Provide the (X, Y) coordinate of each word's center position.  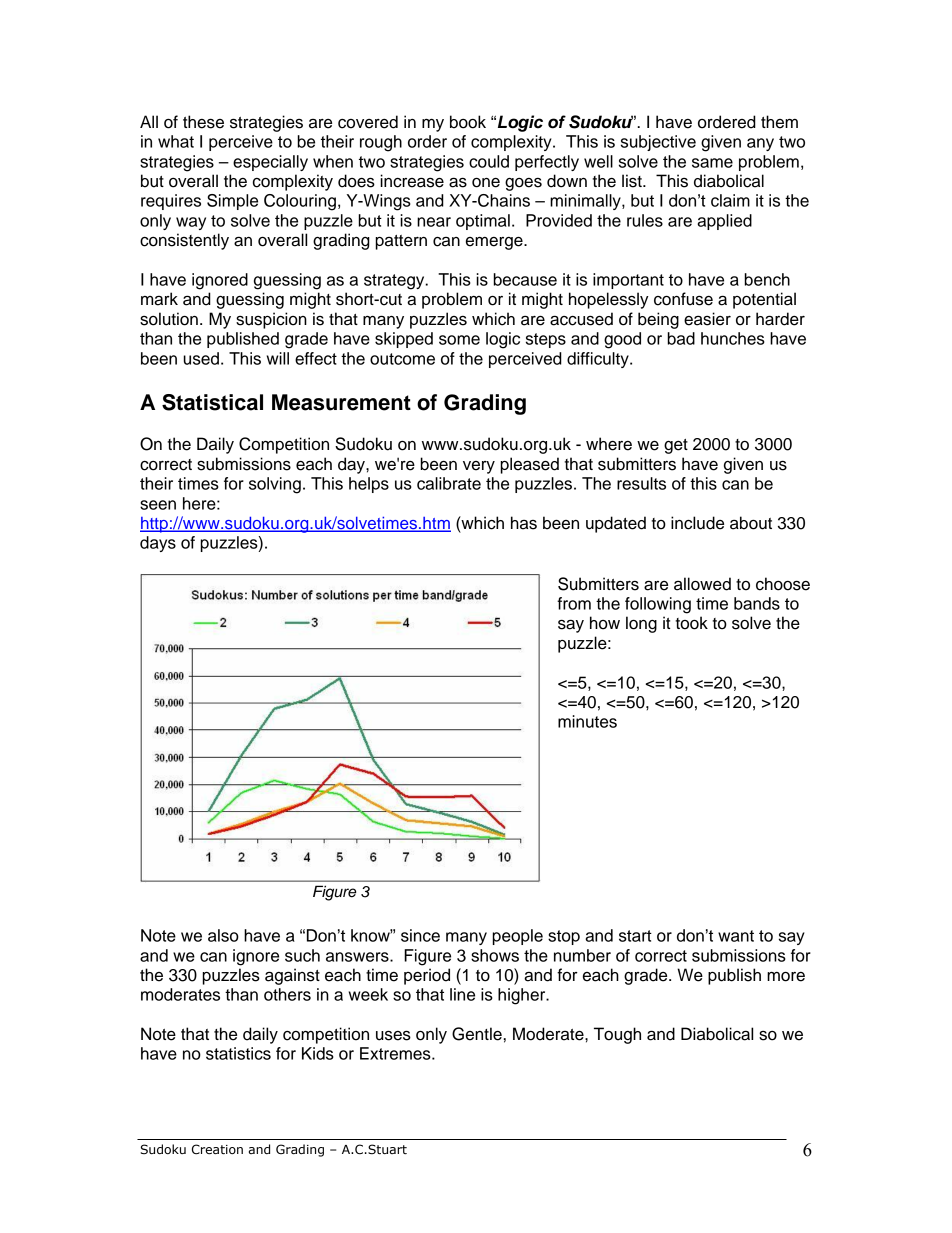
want (736, 936)
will (278, 358)
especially (270, 163)
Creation (217, 1149)
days (158, 544)
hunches (733, 338)
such (302, 955)
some (459, 340)
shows (495, 955)
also (223, 935)
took (691, 623)
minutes (587, 721)
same (712, 163)
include (697, 523)
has (524, 523)
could (489, 161)
